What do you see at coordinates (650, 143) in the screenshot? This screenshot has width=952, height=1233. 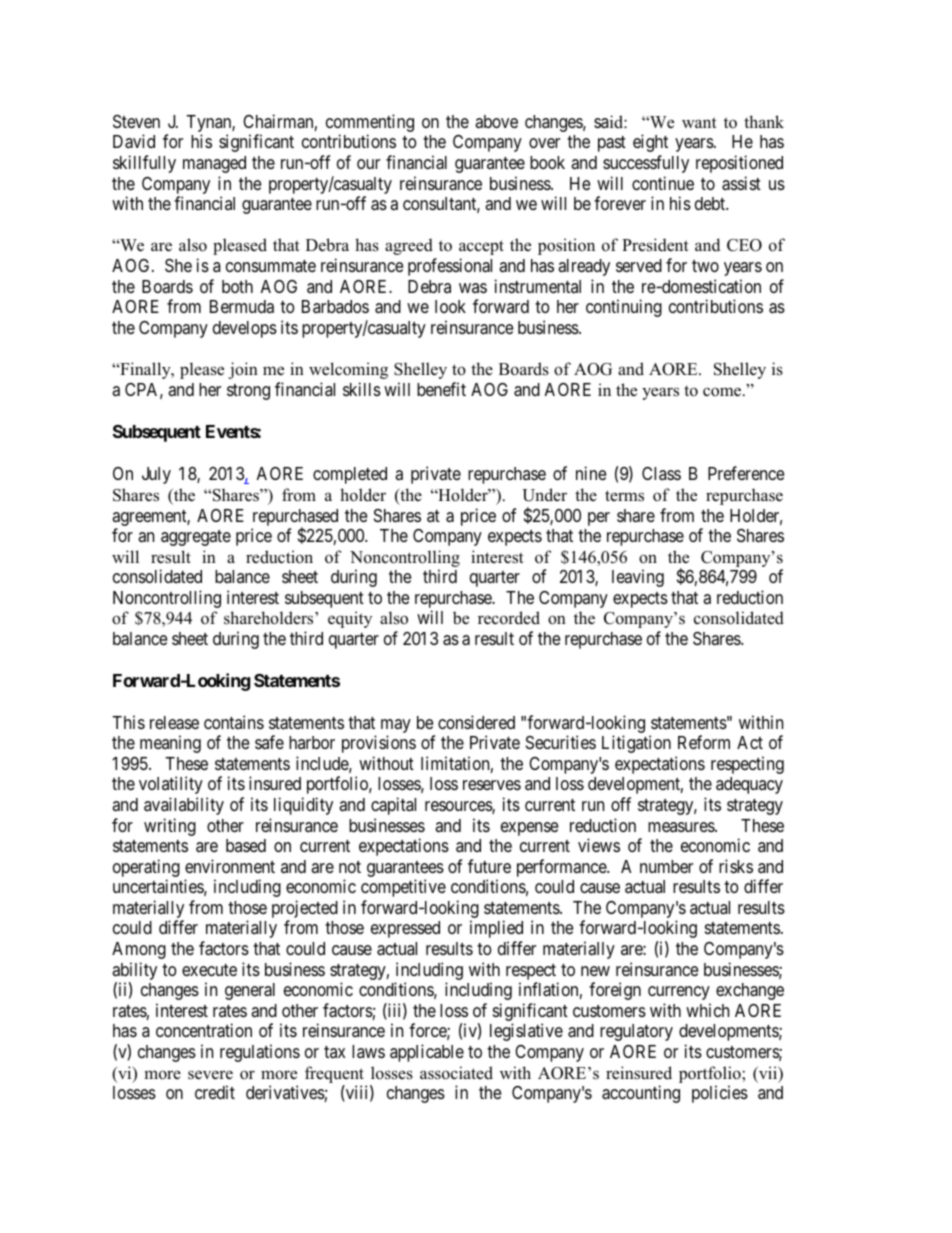 I see `eight` at bounding box center [650, 143].
